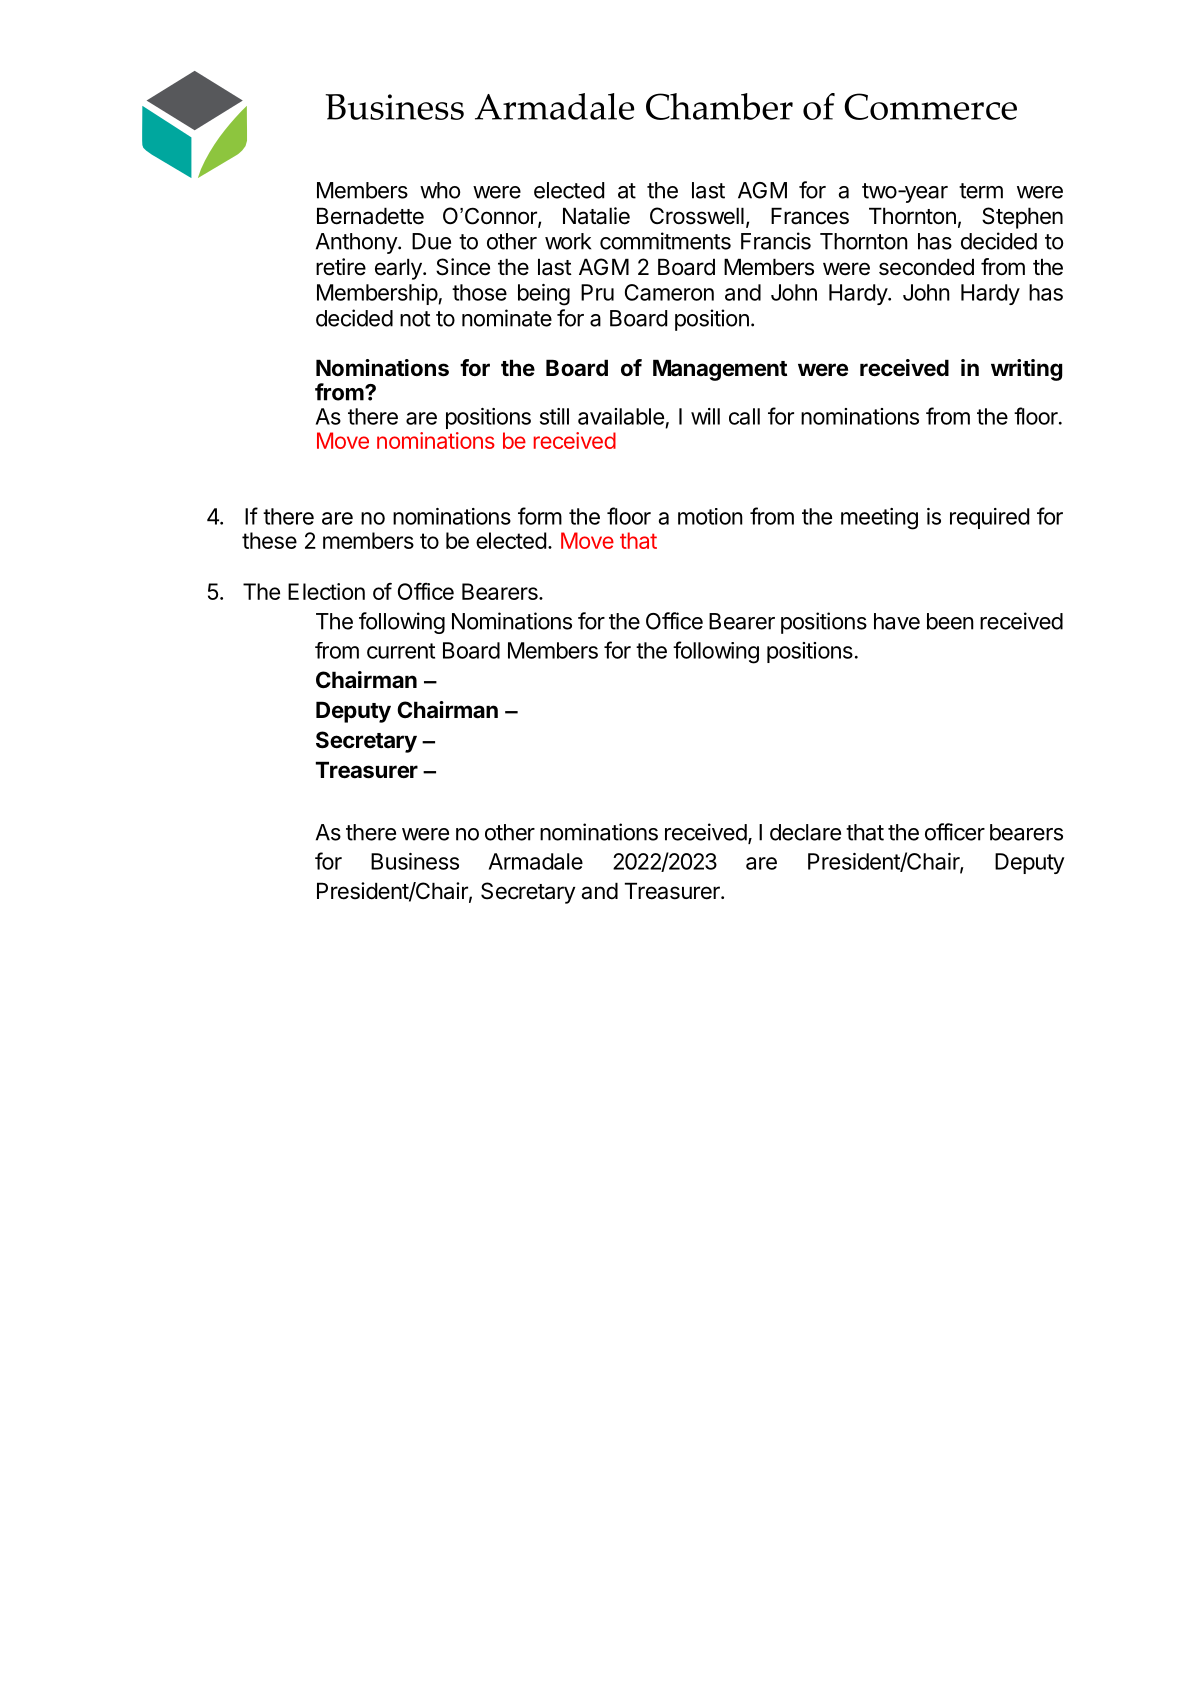 The image size is (1202, 1700). I want to click on current, so click(401, 651).
